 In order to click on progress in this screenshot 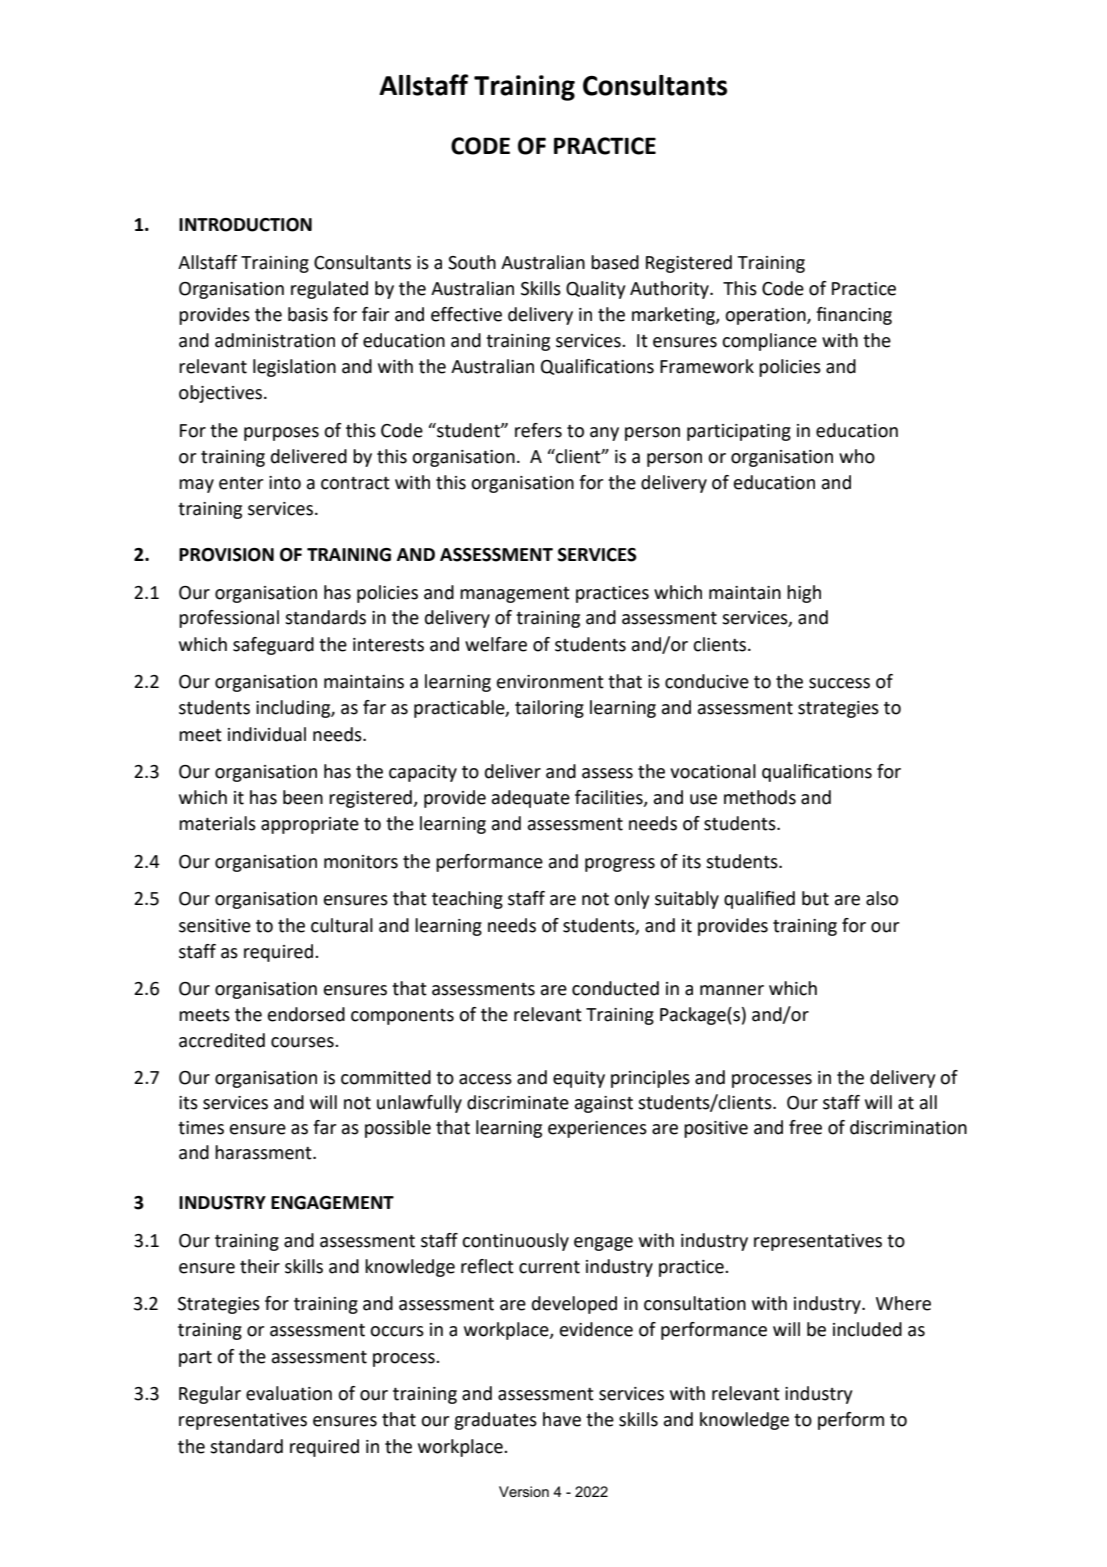, I will do `click(620, 865)`.
